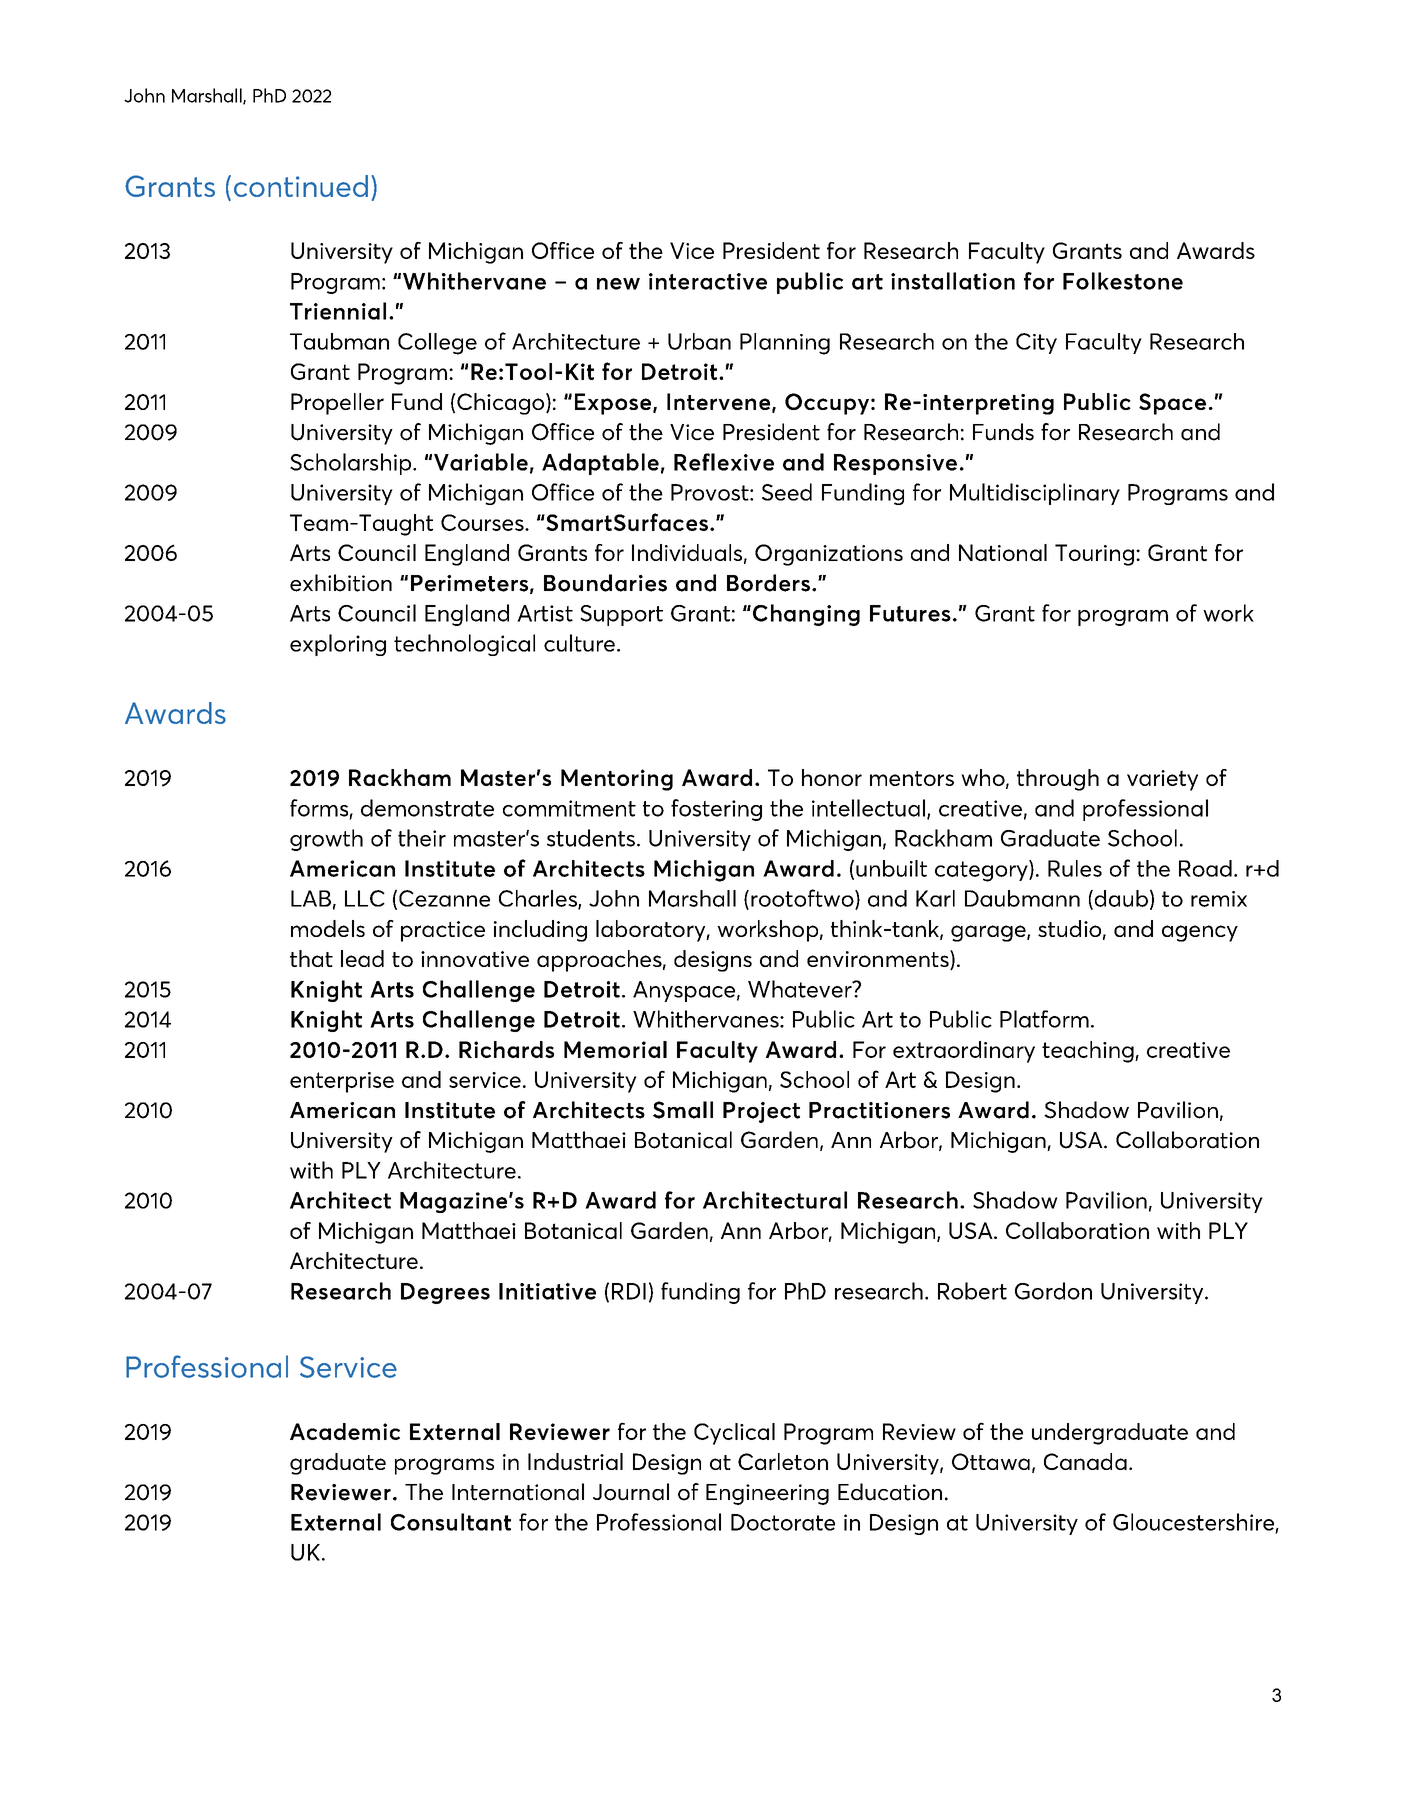 The width and height of the screenshot is (1406, 1820). What do you see at coordinates (451, 1522) in the screenshot?
I see `Consultant` at bounding box center [451, 1522].
